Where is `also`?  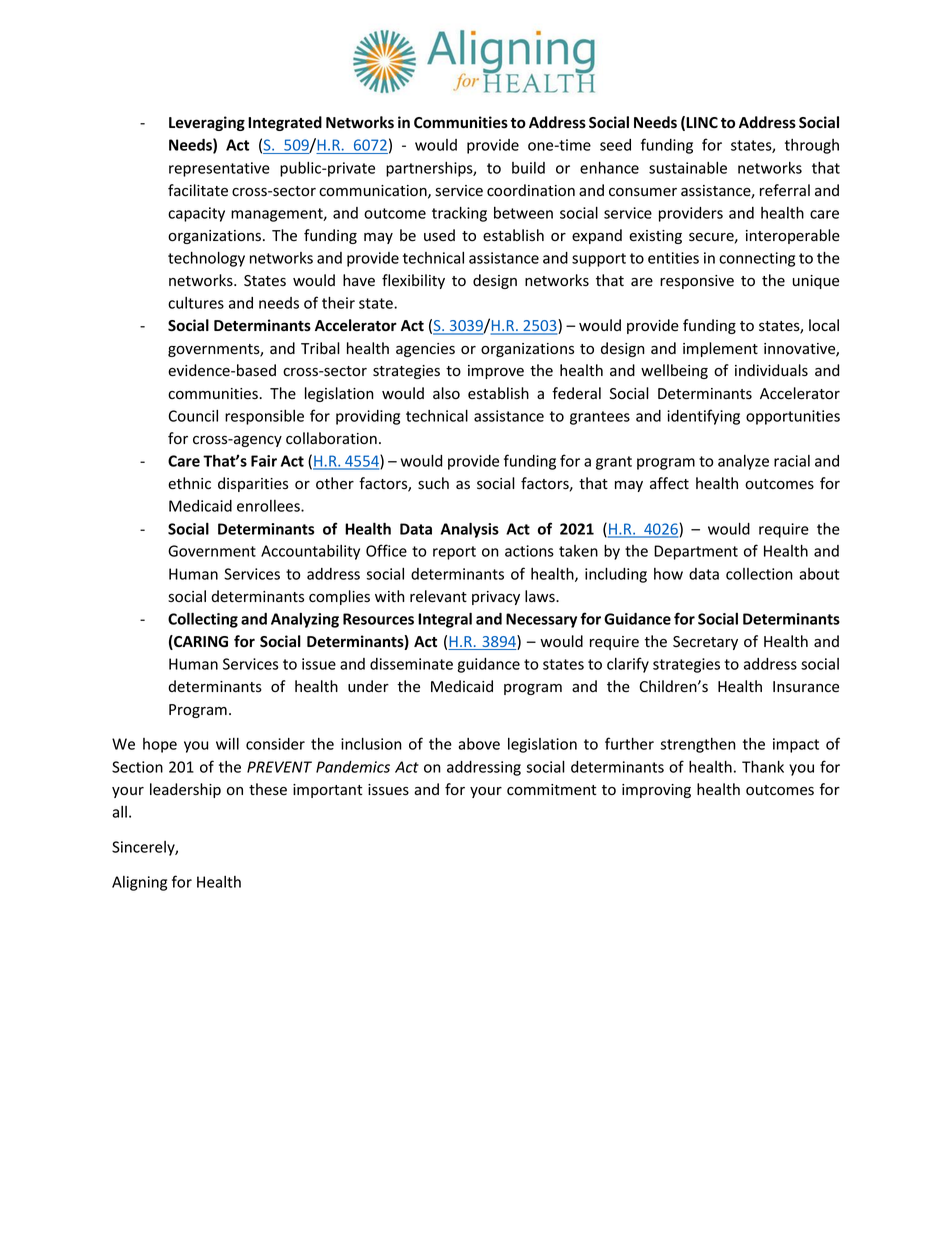 also is located at coordinates (446, 393).
